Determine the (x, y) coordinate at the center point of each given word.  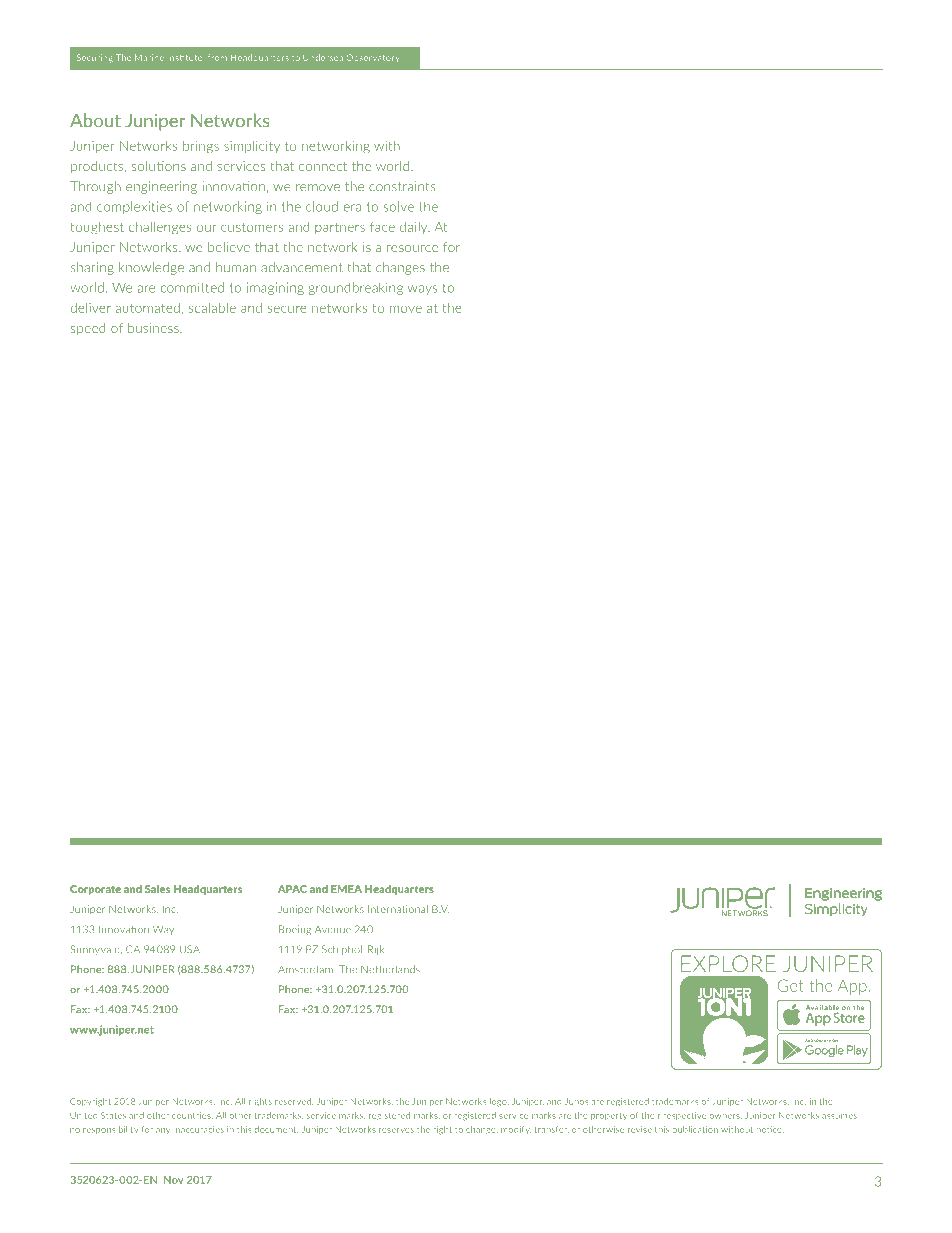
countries (192, 1115)
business (154, 328)
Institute (186, 57)
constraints (402, 186)
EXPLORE (728, 963)
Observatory (373, 58)
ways (422, 290)
